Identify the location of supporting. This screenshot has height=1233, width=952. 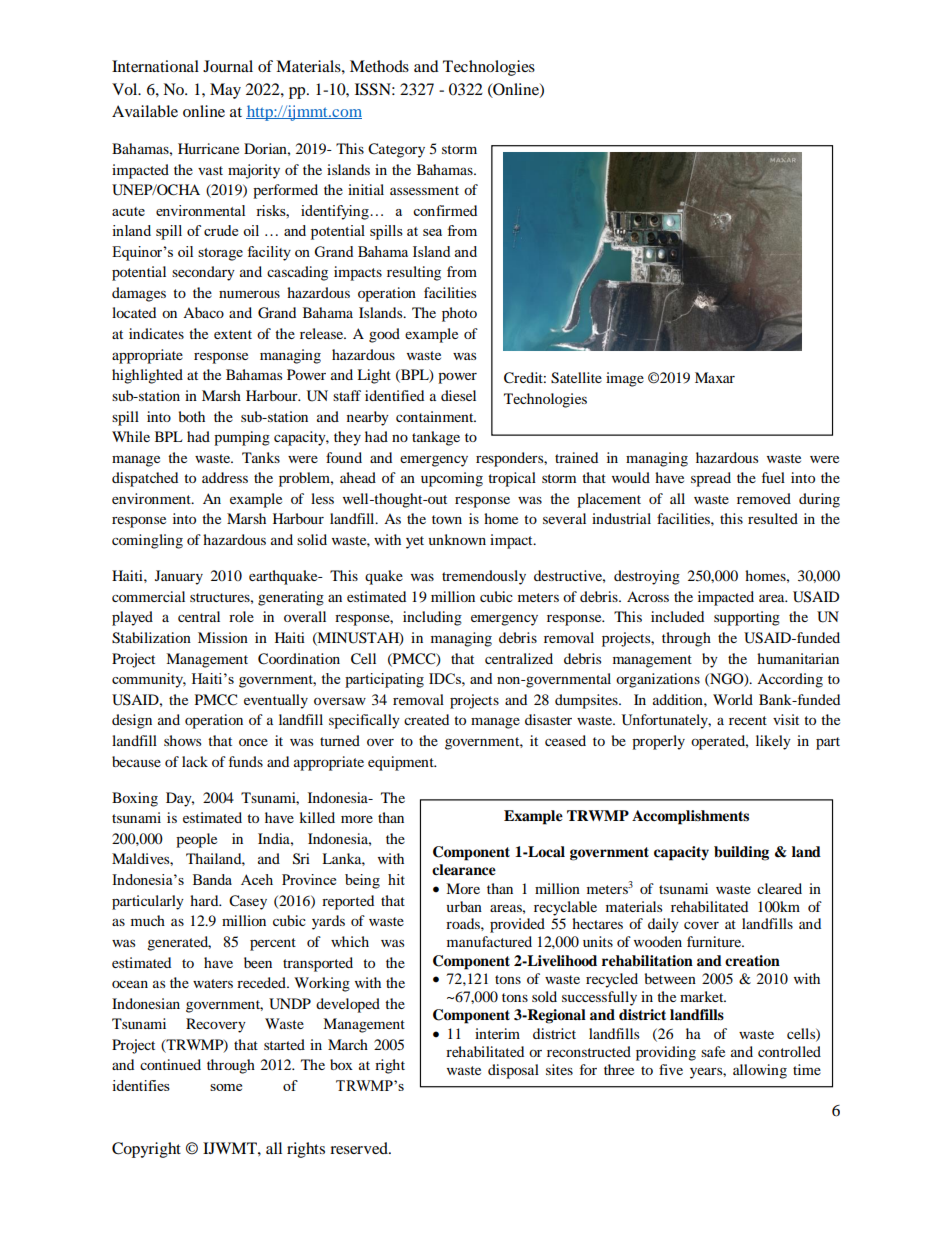
(747, 618).
